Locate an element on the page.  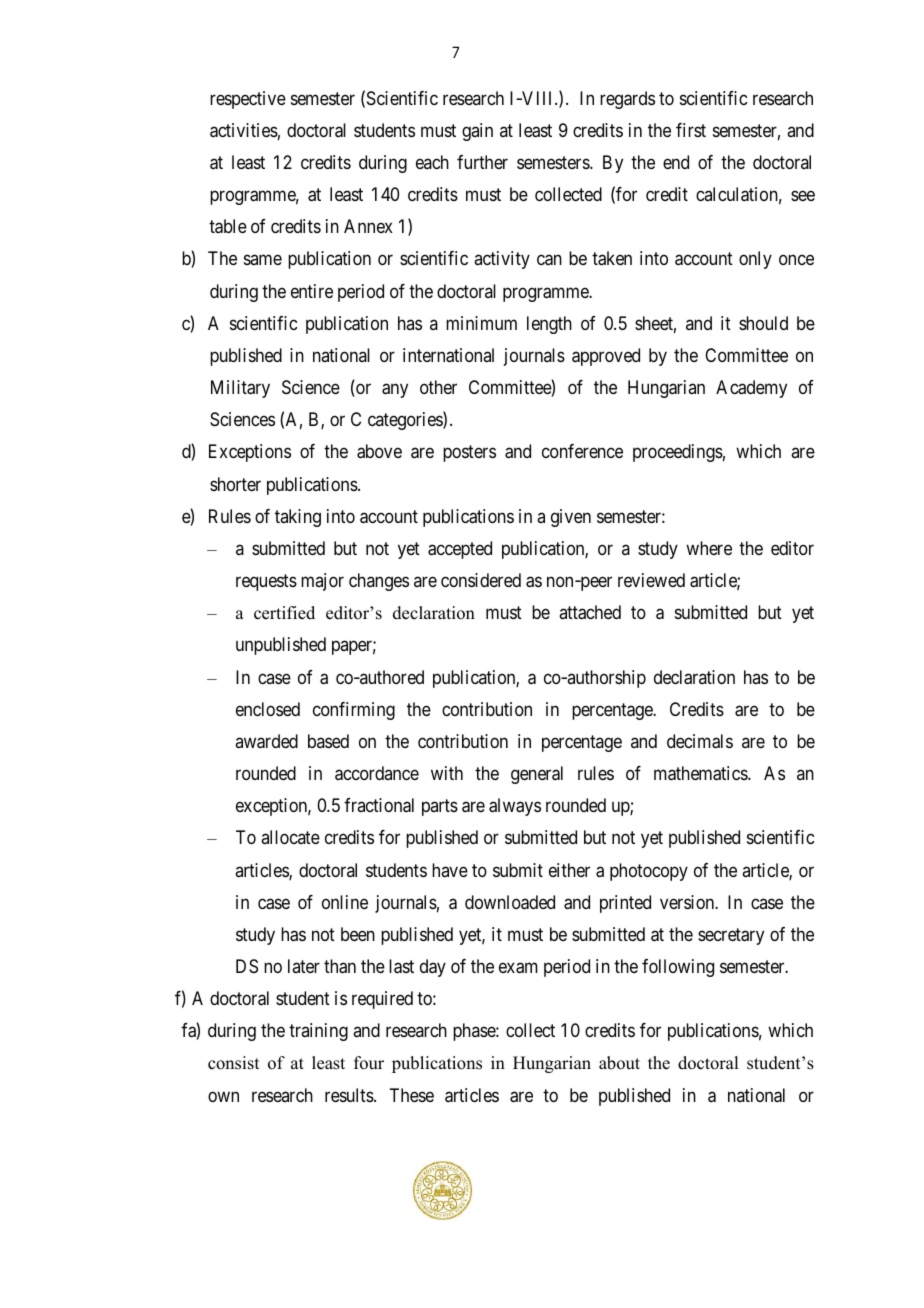
activities is located at coordinates (244, 130).
